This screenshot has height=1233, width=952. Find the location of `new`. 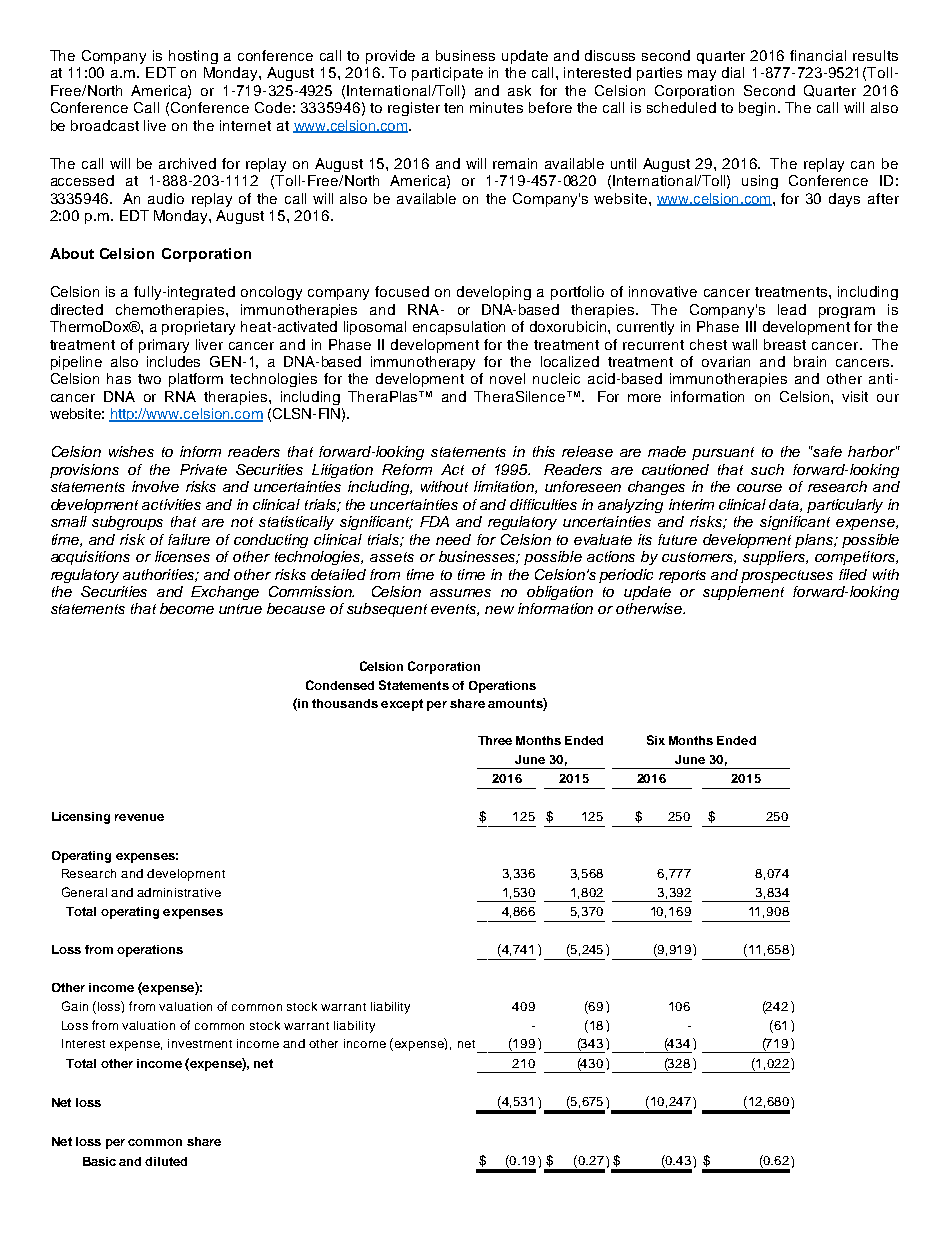

new is located at coordinates (499, 610).
